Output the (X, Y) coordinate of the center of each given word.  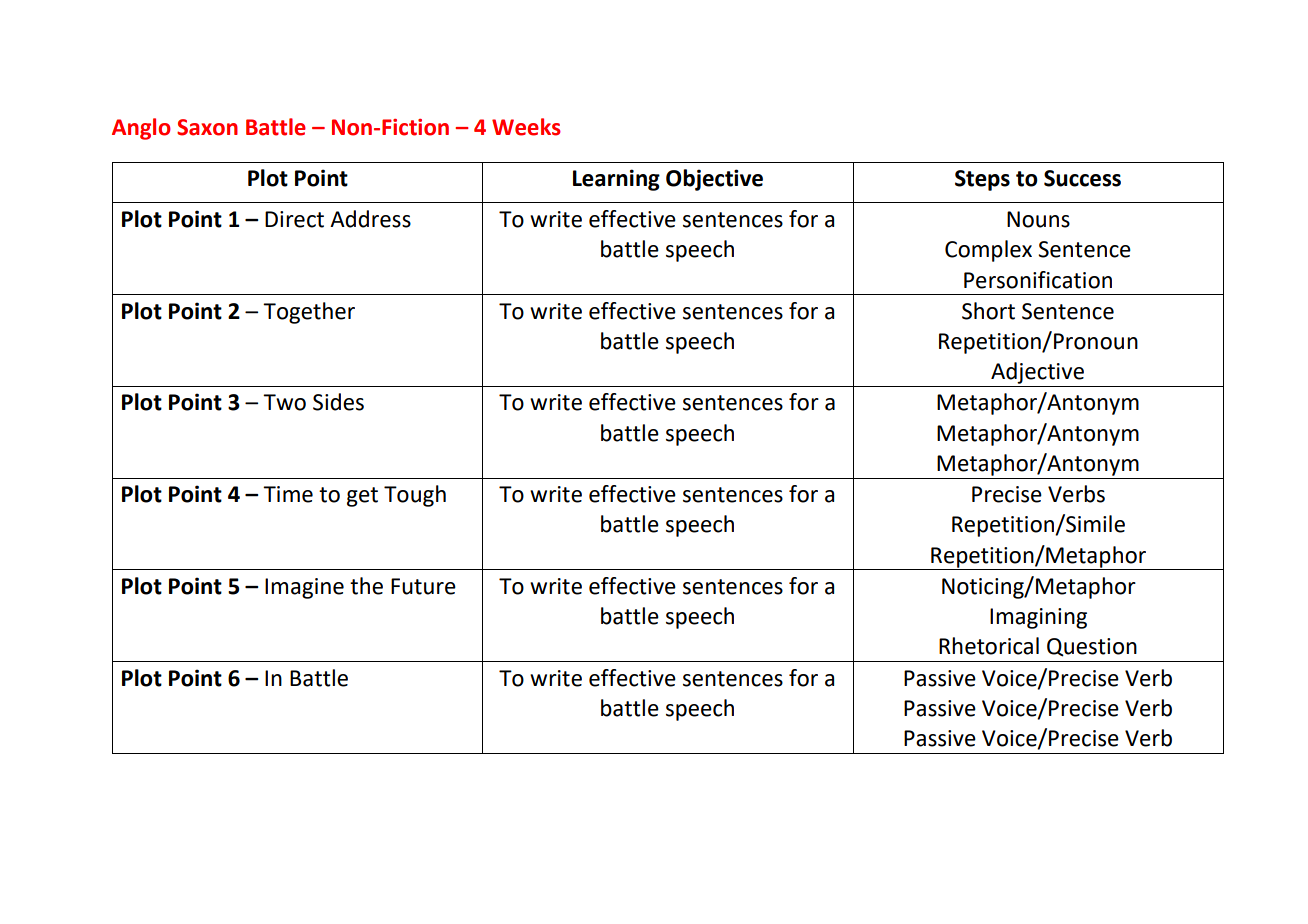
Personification (1038, 280)
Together (309, 313)
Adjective (1037, 373)
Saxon (207, 127)
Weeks (526, 127)
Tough (415, 496)
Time (288, 494)
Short (988, 311)
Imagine (304, 588)
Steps (982, 180)
